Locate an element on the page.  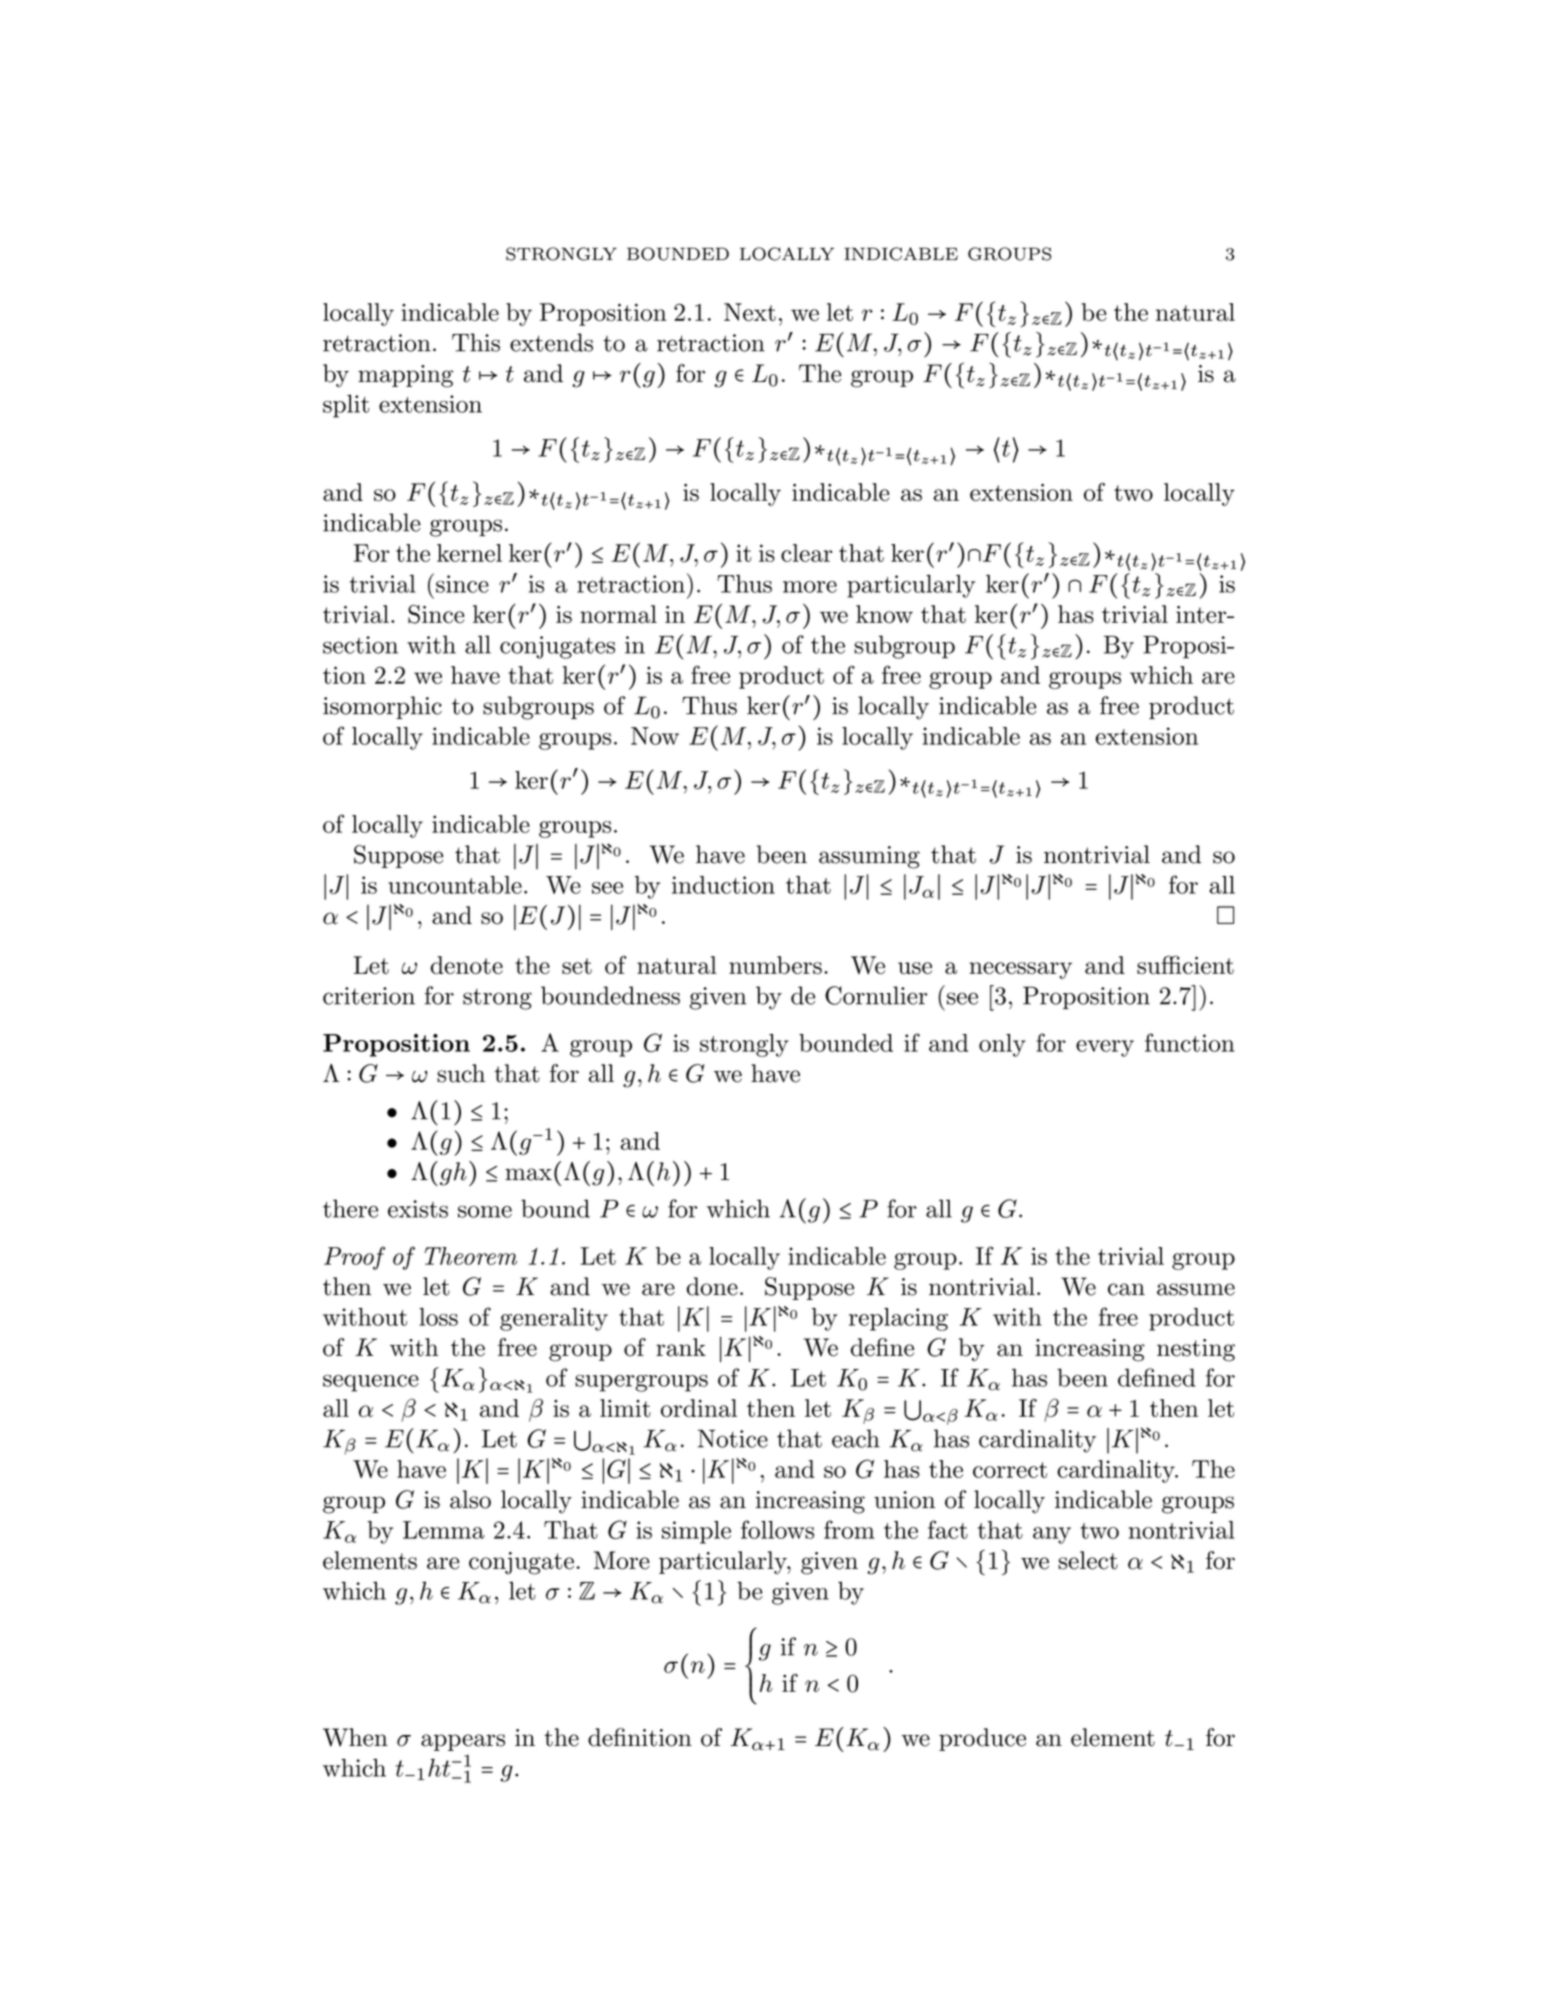
produce is located at coordinates (982, 1739).
